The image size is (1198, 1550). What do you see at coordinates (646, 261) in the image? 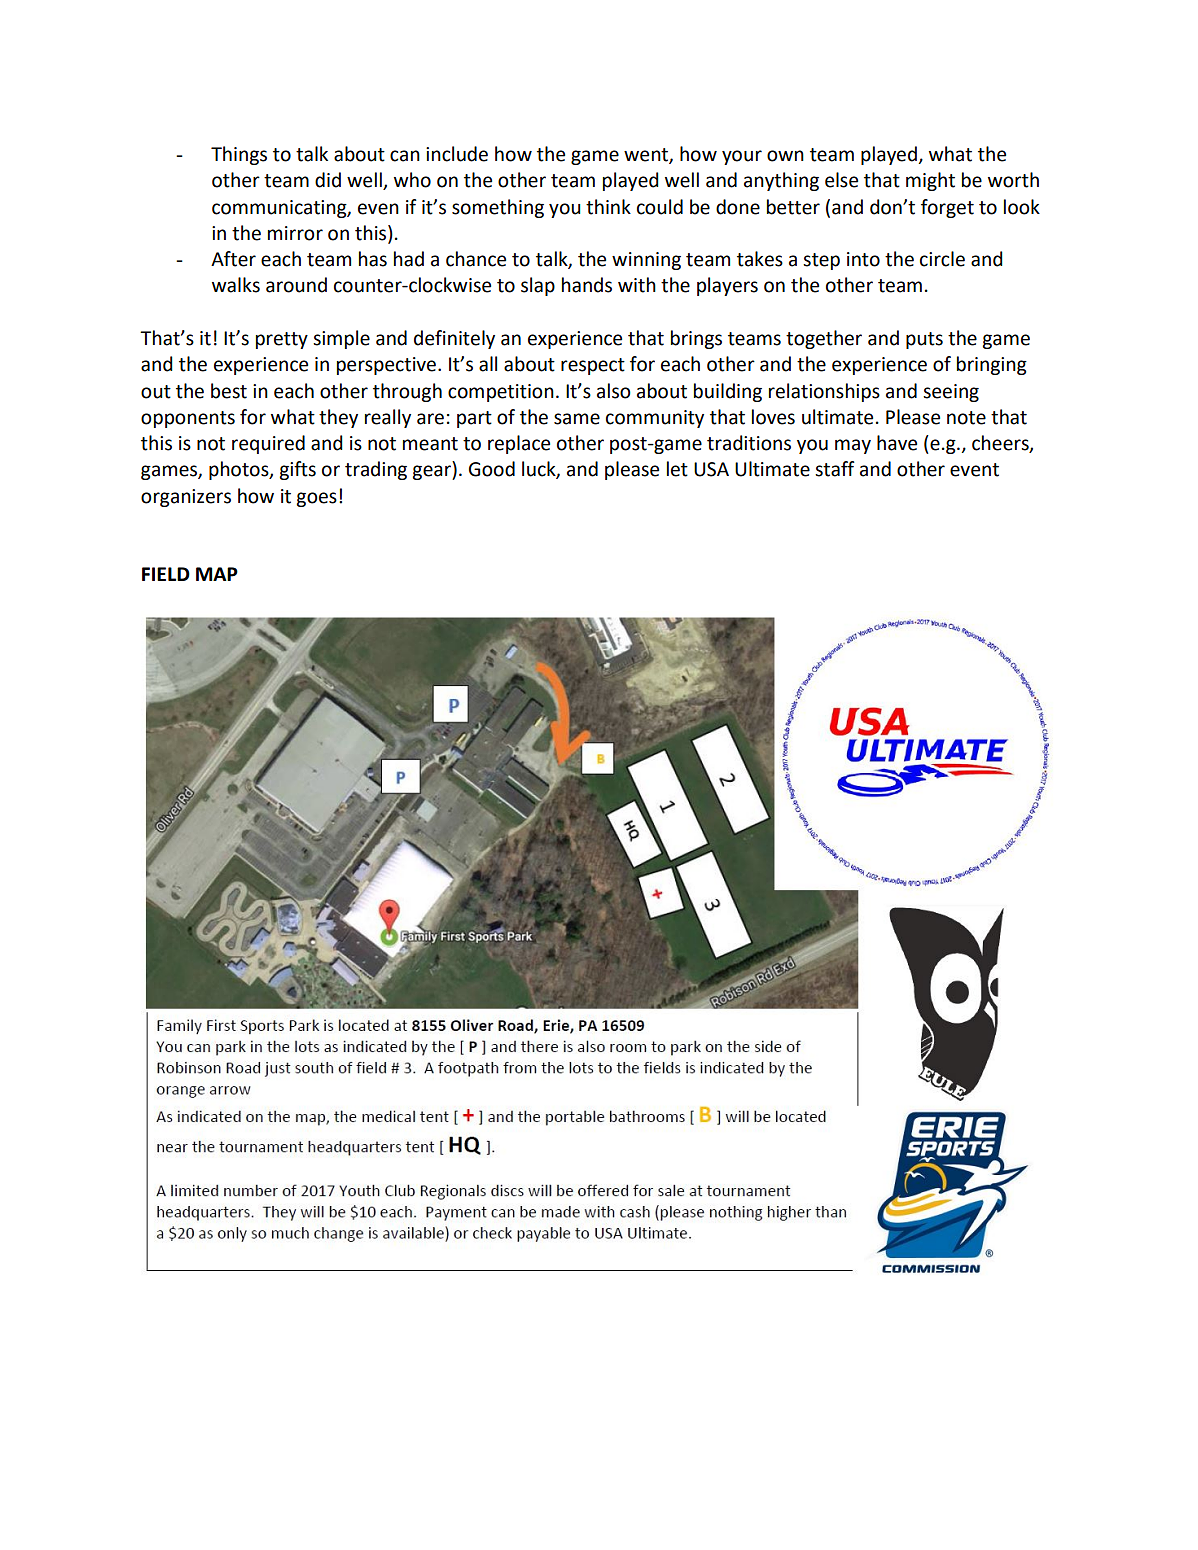
I see `winning` at bounding box center [646, 261].
